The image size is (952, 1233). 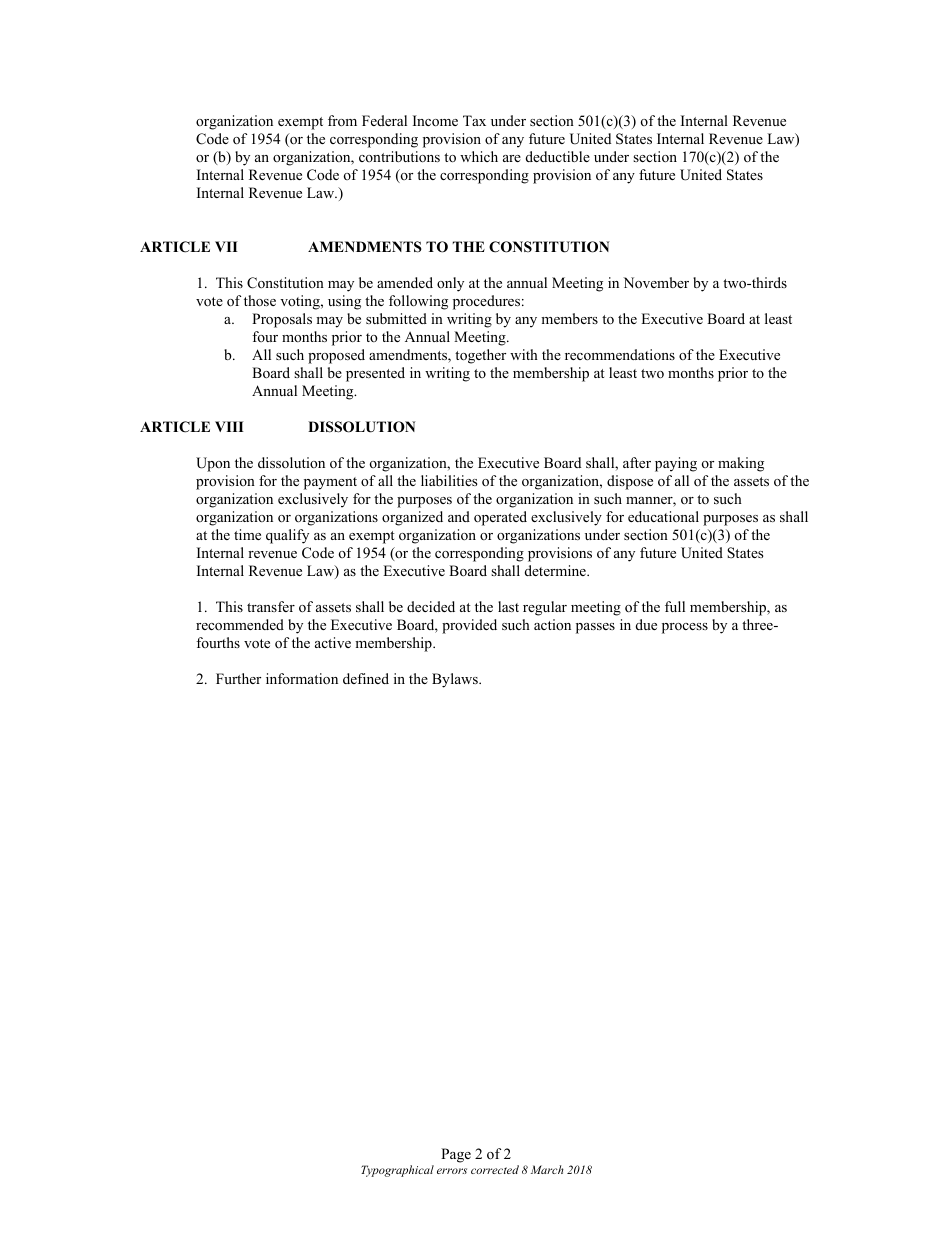 I want to click on Typographical, so click(x=397, y=1171).
